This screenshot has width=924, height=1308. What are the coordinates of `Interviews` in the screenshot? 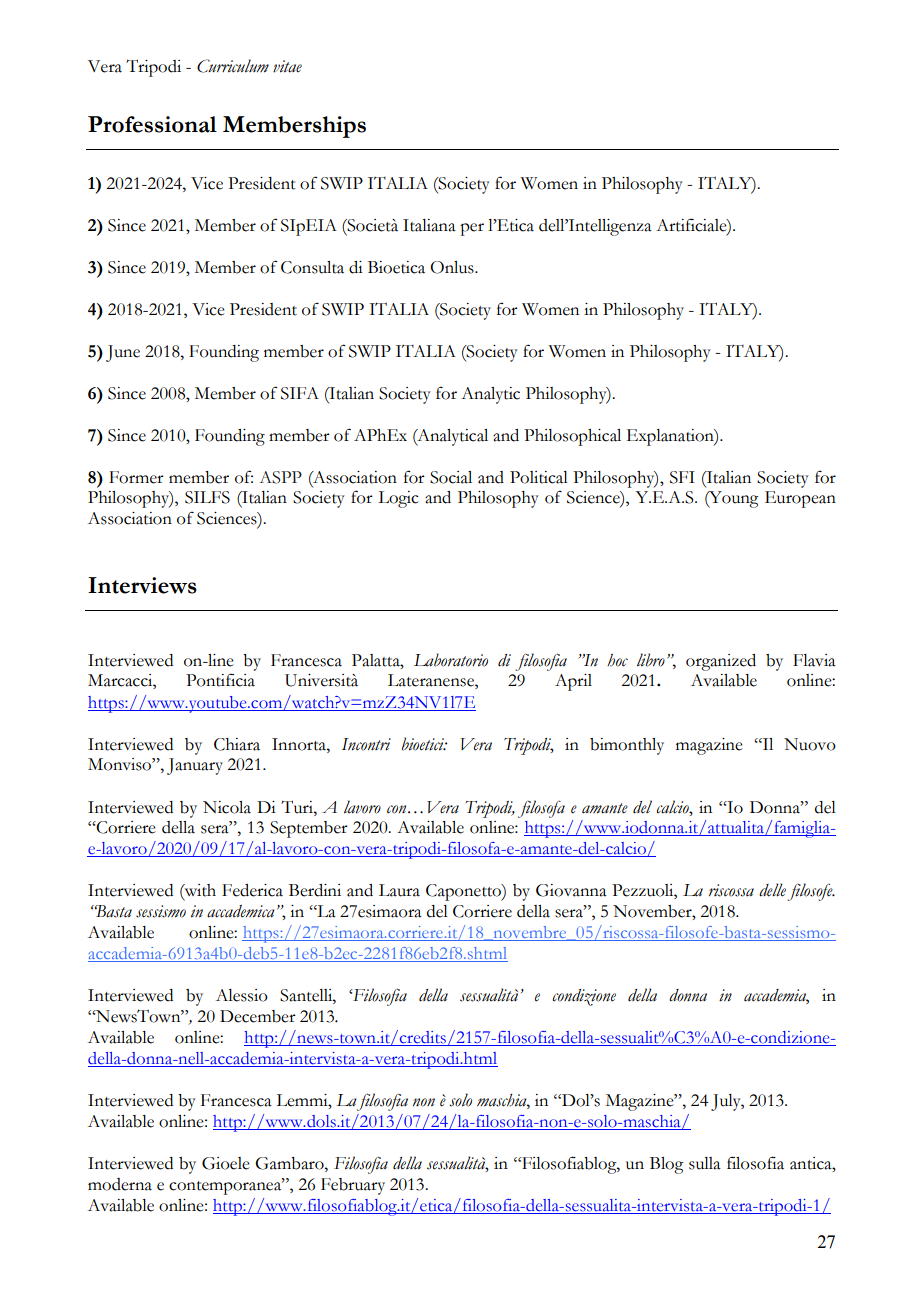 It's located at (142, 585).
